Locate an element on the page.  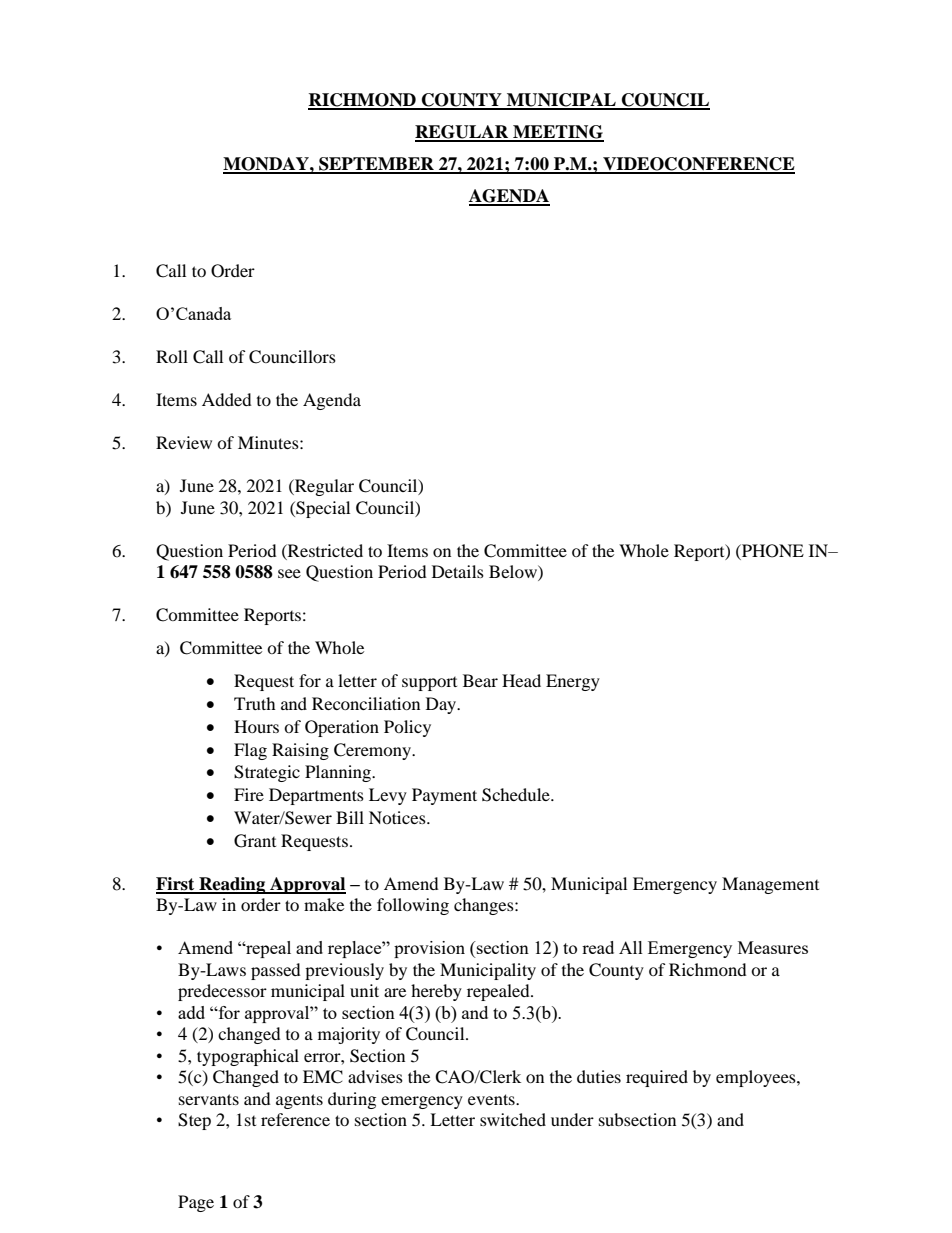
MEETING is located at coordinates (557, 133).
